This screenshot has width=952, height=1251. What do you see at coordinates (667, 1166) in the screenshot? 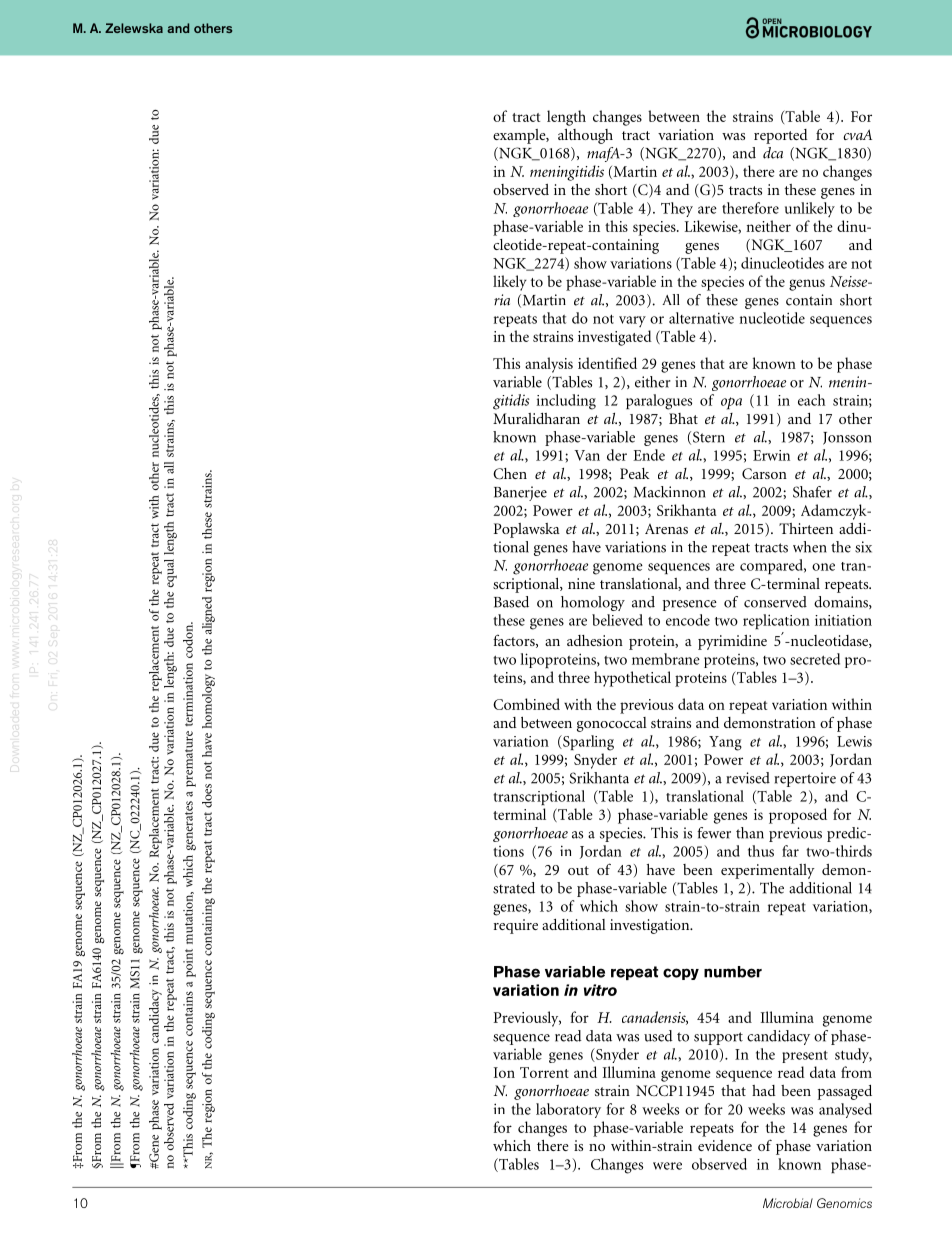
I see `were` at bounding box center [667, 1166].
